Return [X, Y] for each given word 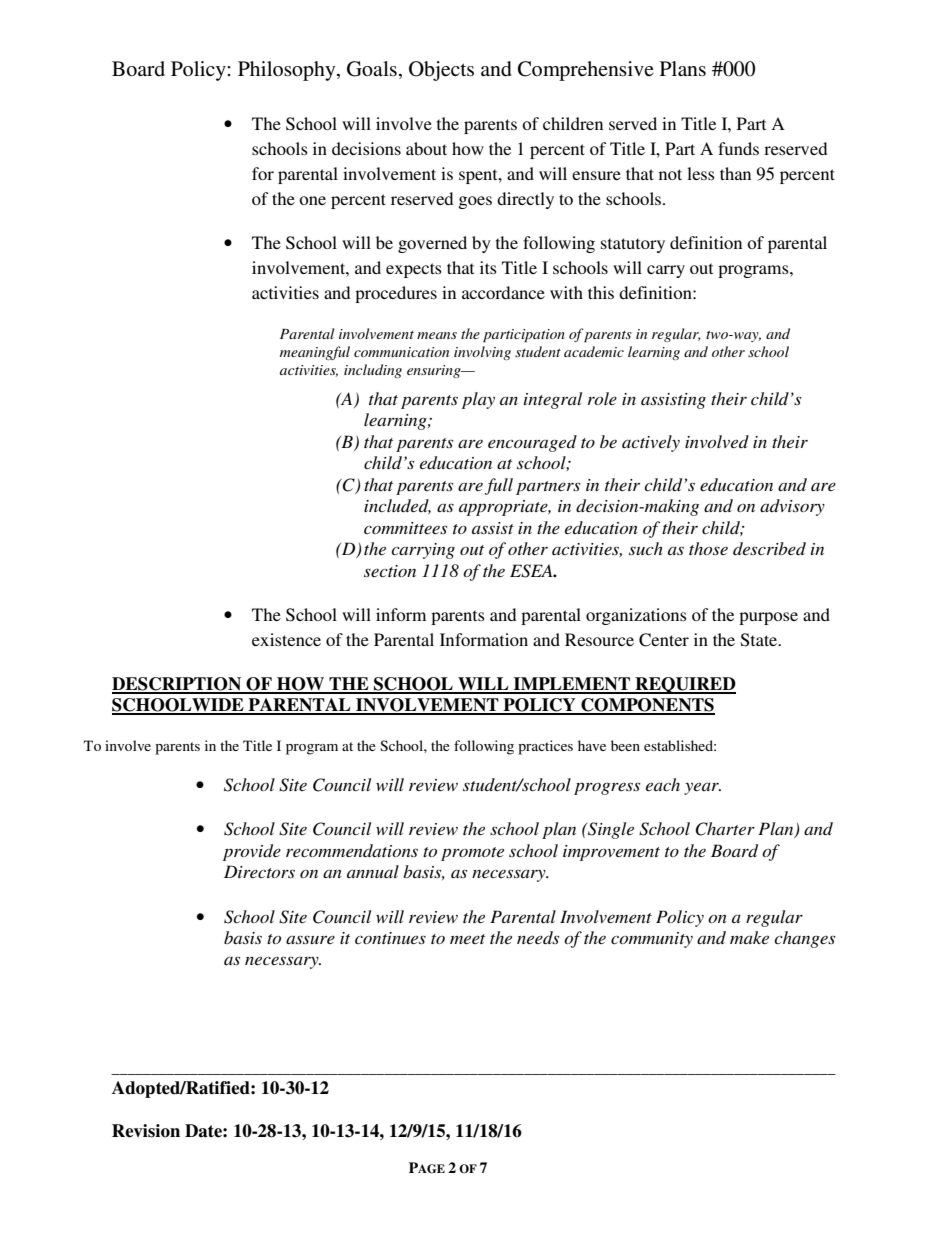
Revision [146, 1131]
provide [252, 852]
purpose [768, 618]
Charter [725, 829]
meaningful [315, 353]
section [390, 571]
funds [738, 148]
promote [472, 854]
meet [467, 939]
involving [482, 353]
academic [594, 351]
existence [286, 639]
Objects [441, 71]
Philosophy [288, 71]
